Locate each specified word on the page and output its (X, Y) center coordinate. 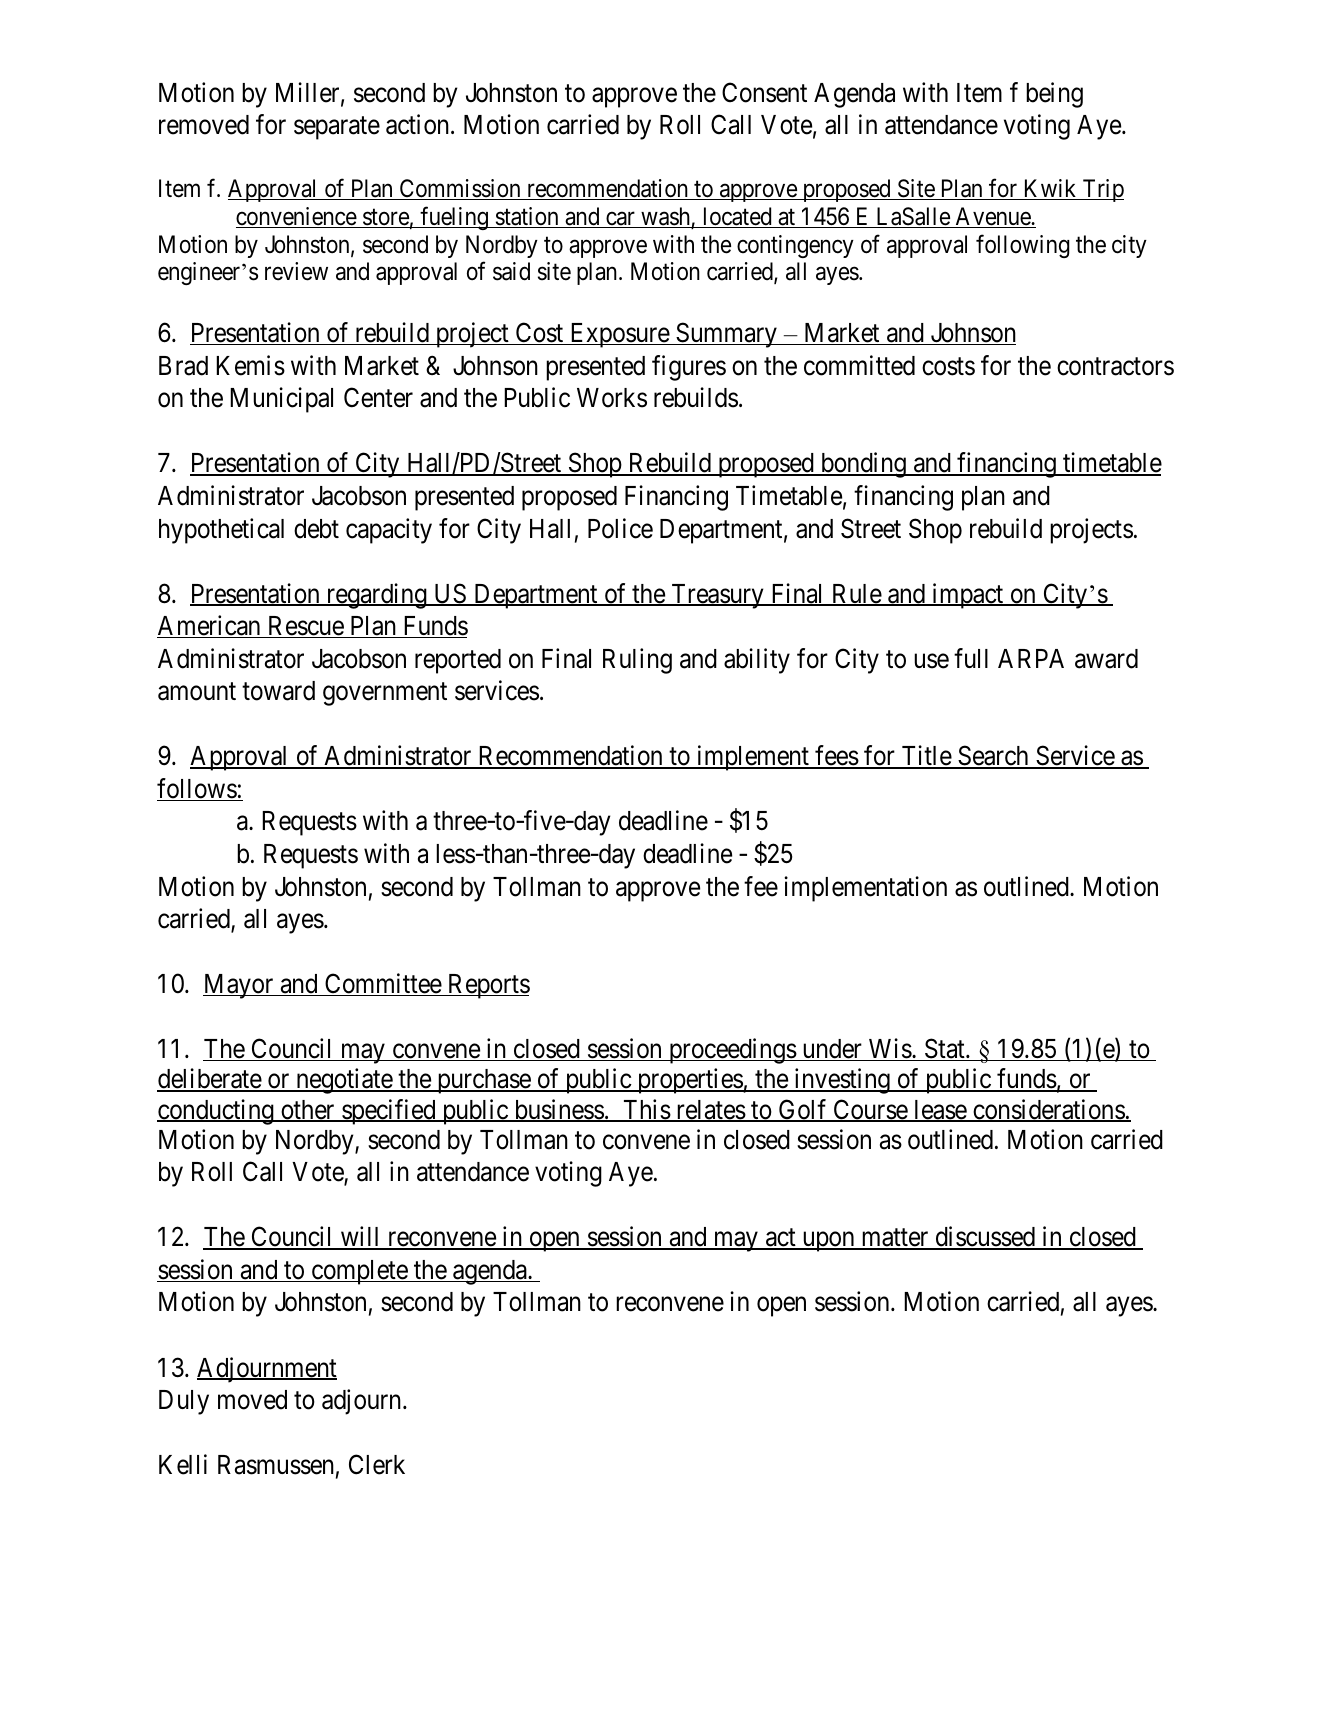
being (1054, 95)
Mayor (239, 986)
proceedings (732, 1051)
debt (316, 529)
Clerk (377, 1464)
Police (620, 528)
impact (968, 596)
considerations (1048, 1110)
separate (337, 128)
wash (665, 217)
